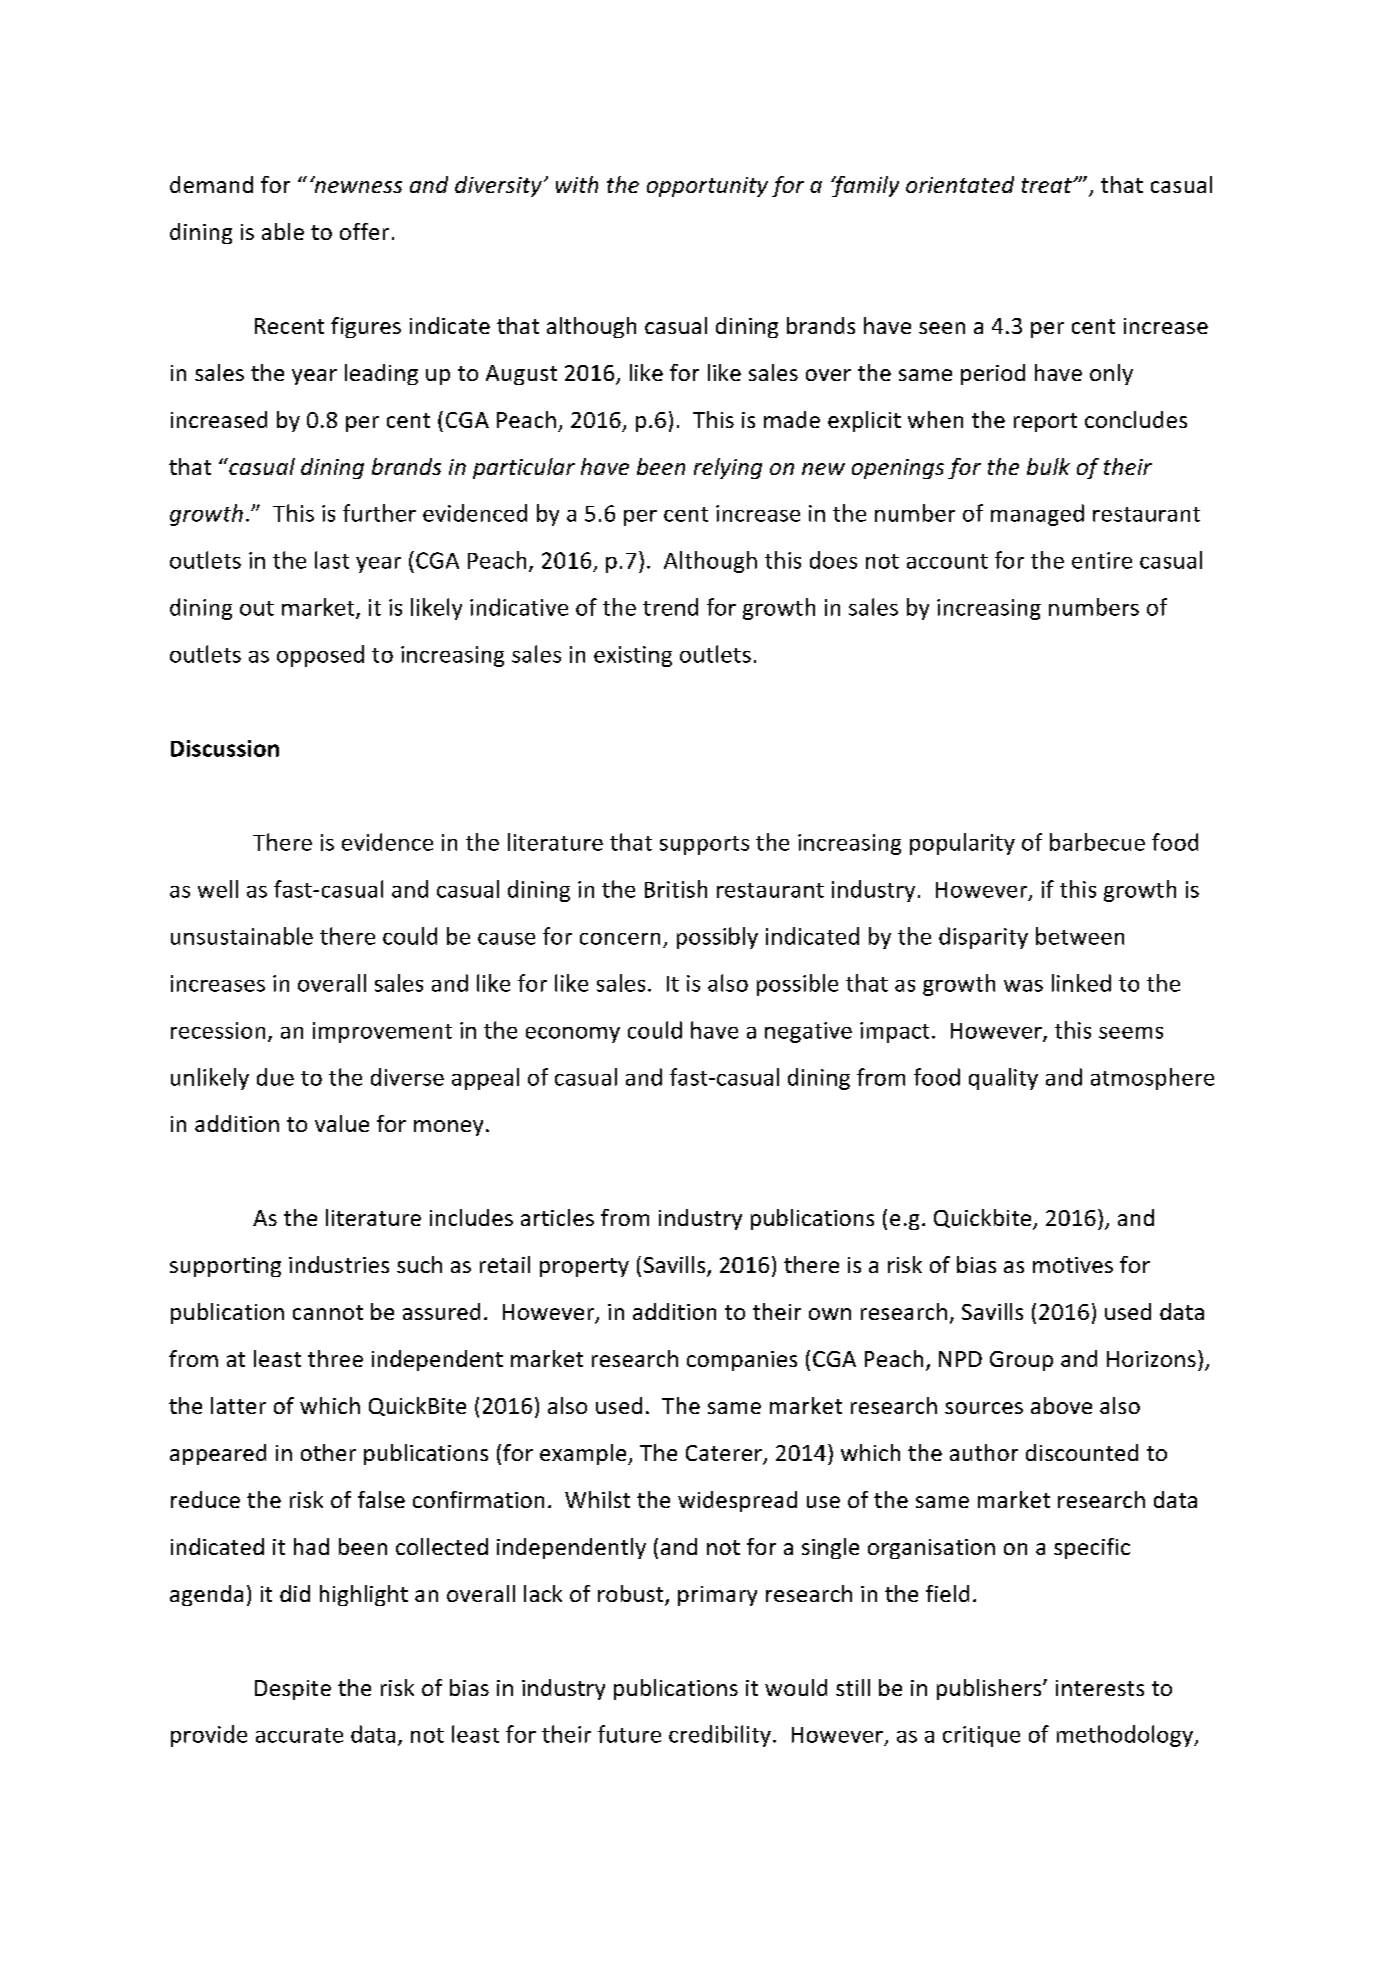 This screenshot has height=1963, width=1388. Describe the element at coordinates (364, 231) in the screenshot. I see `offer` at that location.
